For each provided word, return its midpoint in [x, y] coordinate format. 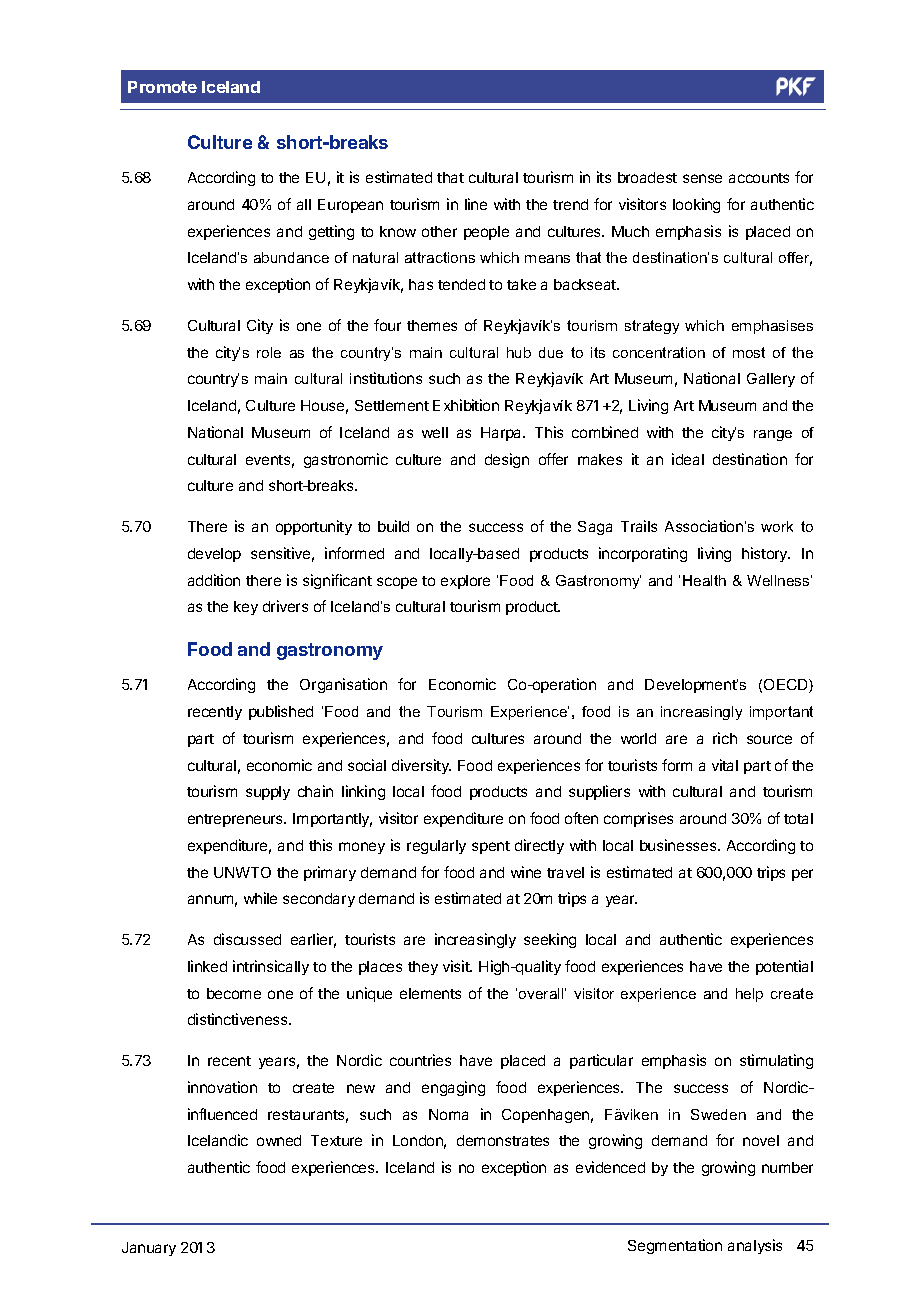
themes [432, 325]
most [749, 352]
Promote [162, 87]
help [749, 995]
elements [430, 993]
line [476, 204]
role [269, 352]
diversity [421, 766]
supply [268, 793]
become [234, 993]
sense [702, 178]
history [766, 554]
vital [725, 765]
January [149, 1249]
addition [214, 580]
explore [465, 582]
